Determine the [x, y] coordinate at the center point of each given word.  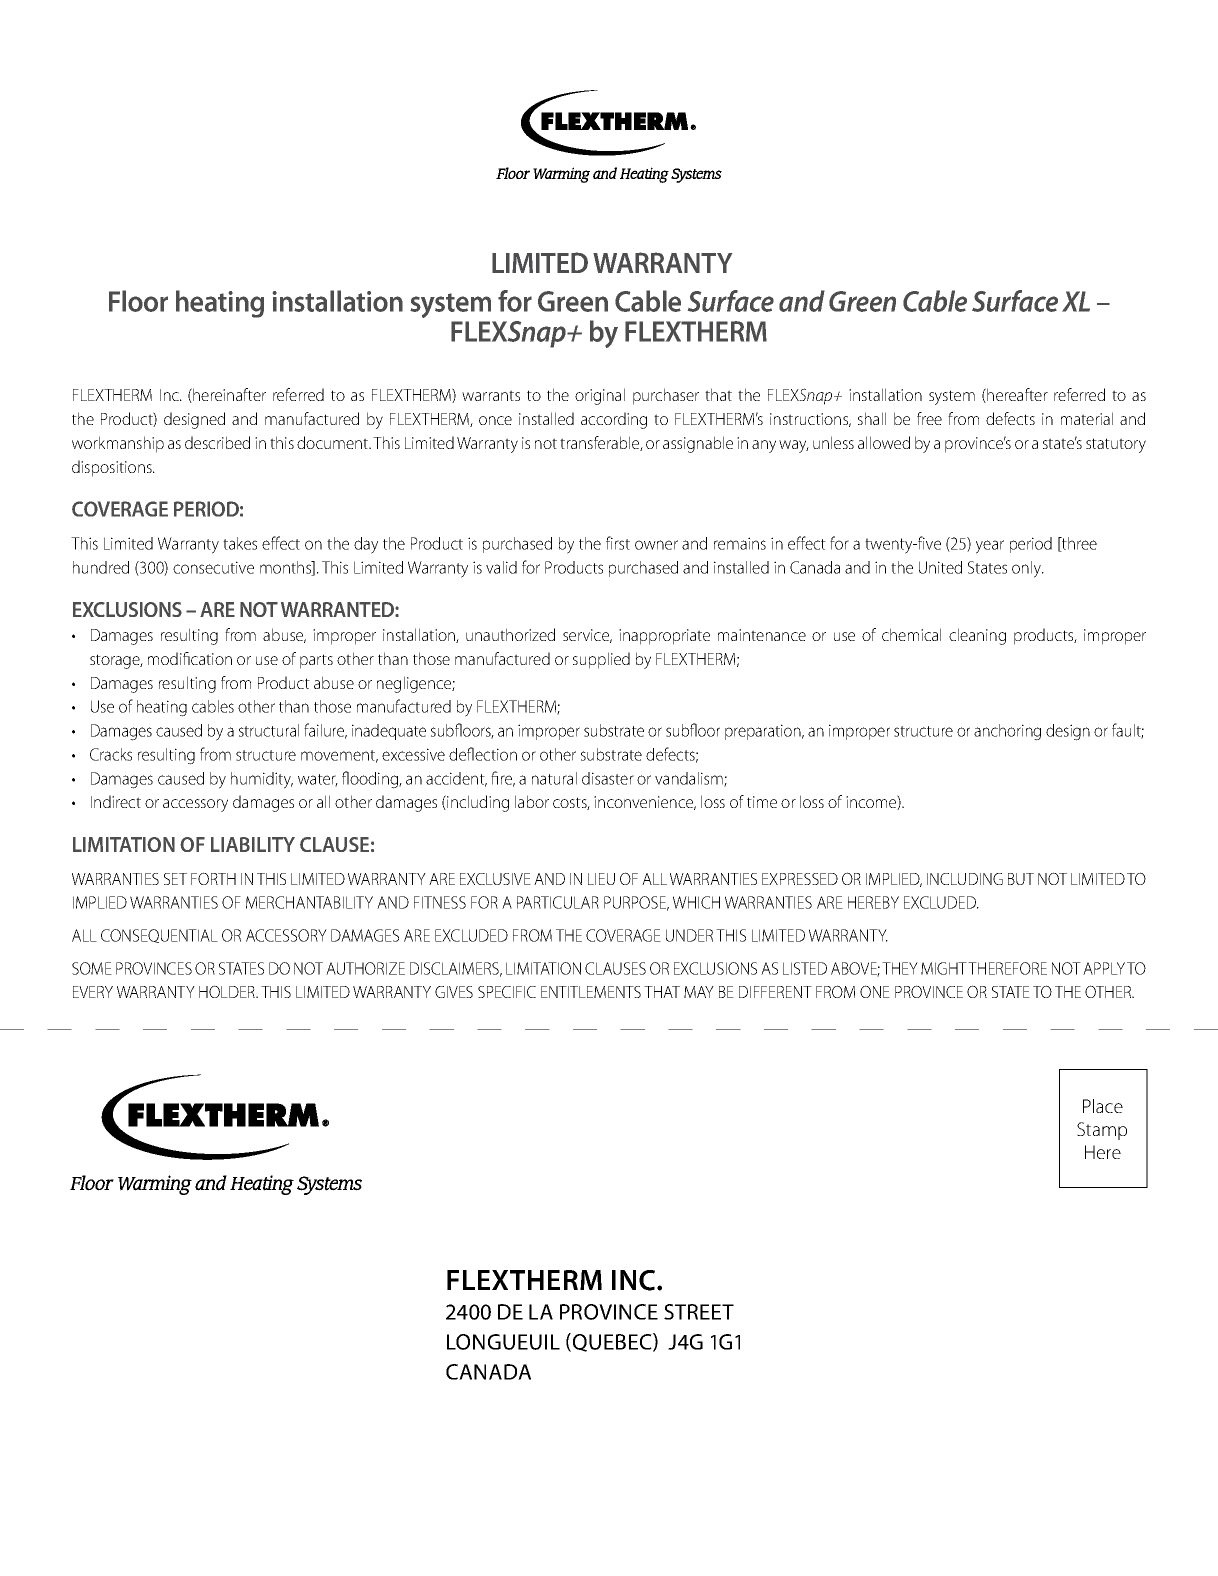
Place [1103, 1106]
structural [269, 730]
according [614, 420]
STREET [699, 1312]
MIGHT [944, 968]
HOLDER [228, 991]
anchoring [1007, 732]
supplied [601, 660]
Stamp [1102, 1131]
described [217, 442]
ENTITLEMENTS [591, 992]
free [929, 418]
